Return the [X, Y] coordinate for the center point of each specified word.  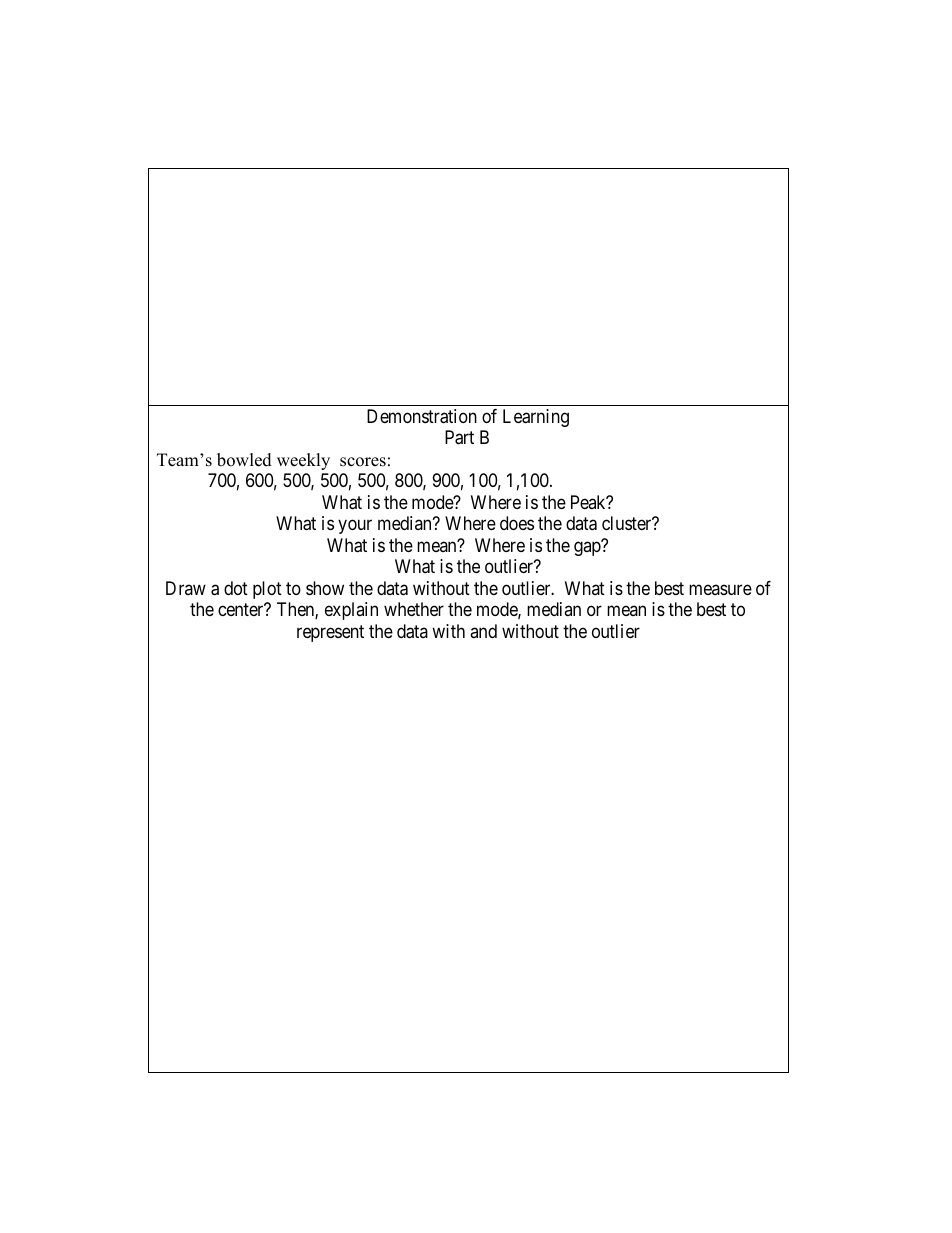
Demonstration [422, 416]
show [325, 588]
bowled [244, 460]
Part [459, 437]
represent [330, 633]
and [483, 631]
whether [414, 609]
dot [236, 588]
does [517, 523]
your [355, 527]
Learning [536, 418]
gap [588, 548]
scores [363, 462]
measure [720, 589]
